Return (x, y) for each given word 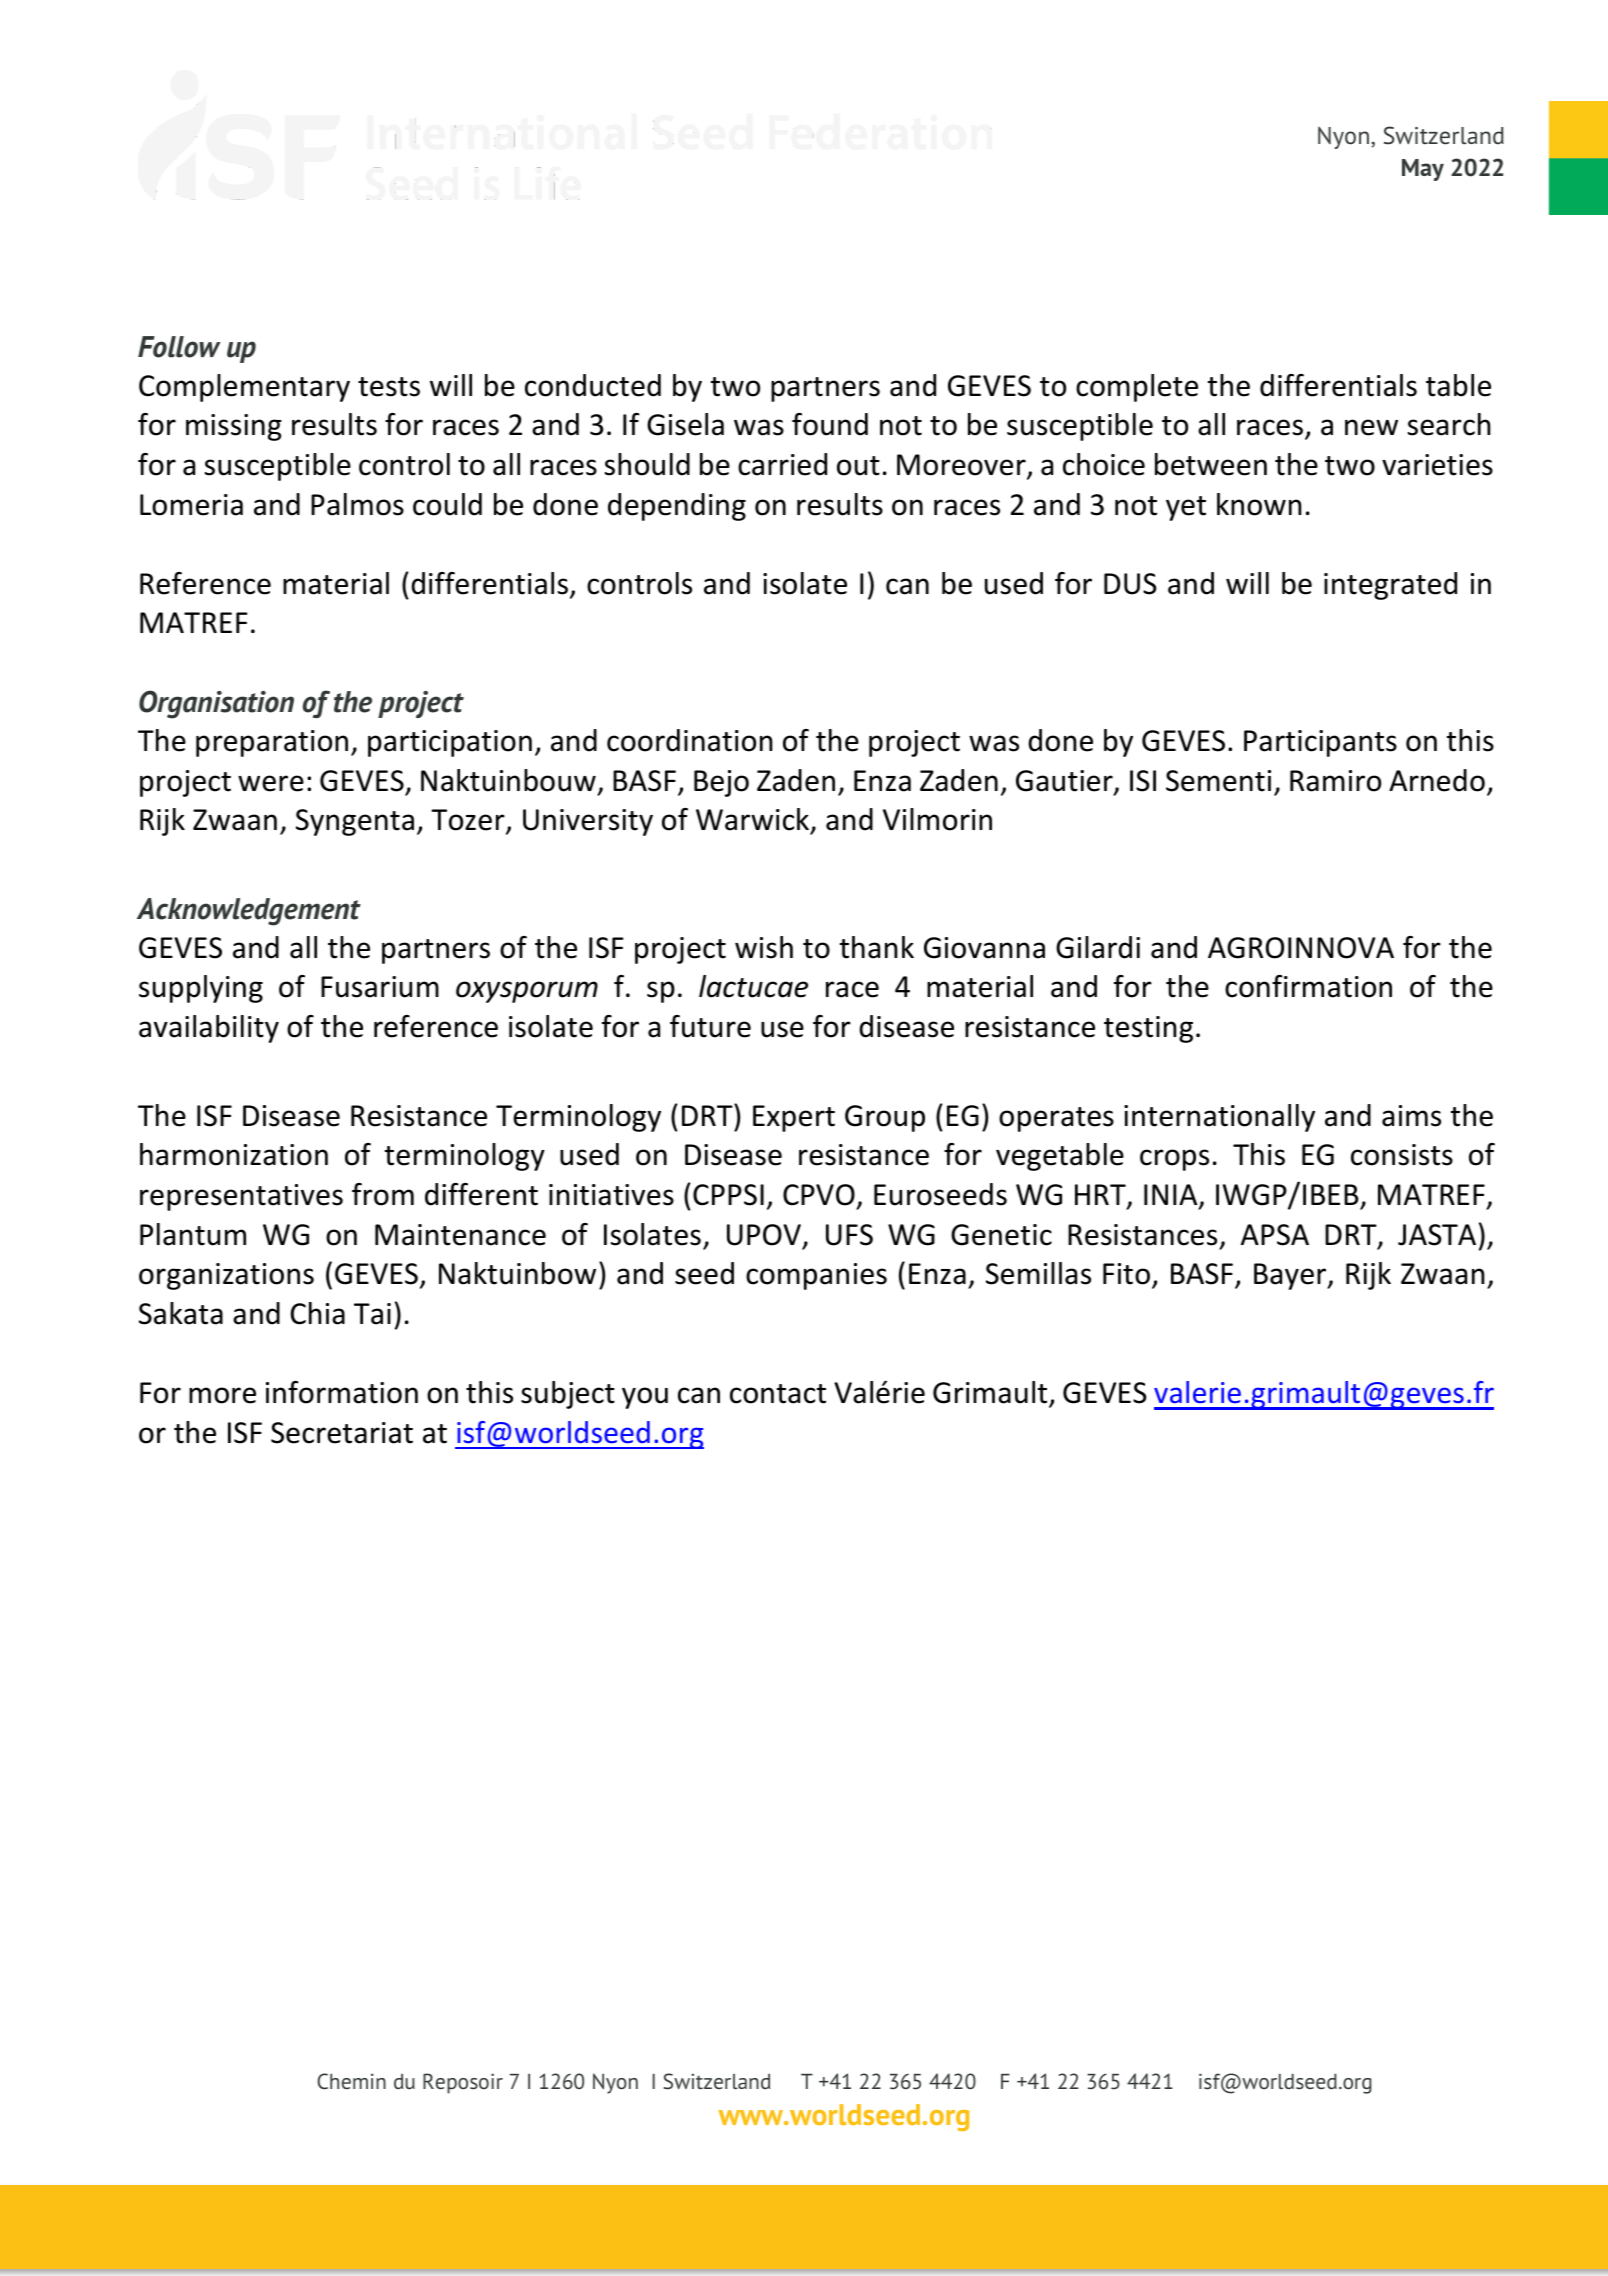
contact (778, 1394)
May (1423, 170)
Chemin (351, 2081)
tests (389, 387)
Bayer (1291, 1276)
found (830, 424)
